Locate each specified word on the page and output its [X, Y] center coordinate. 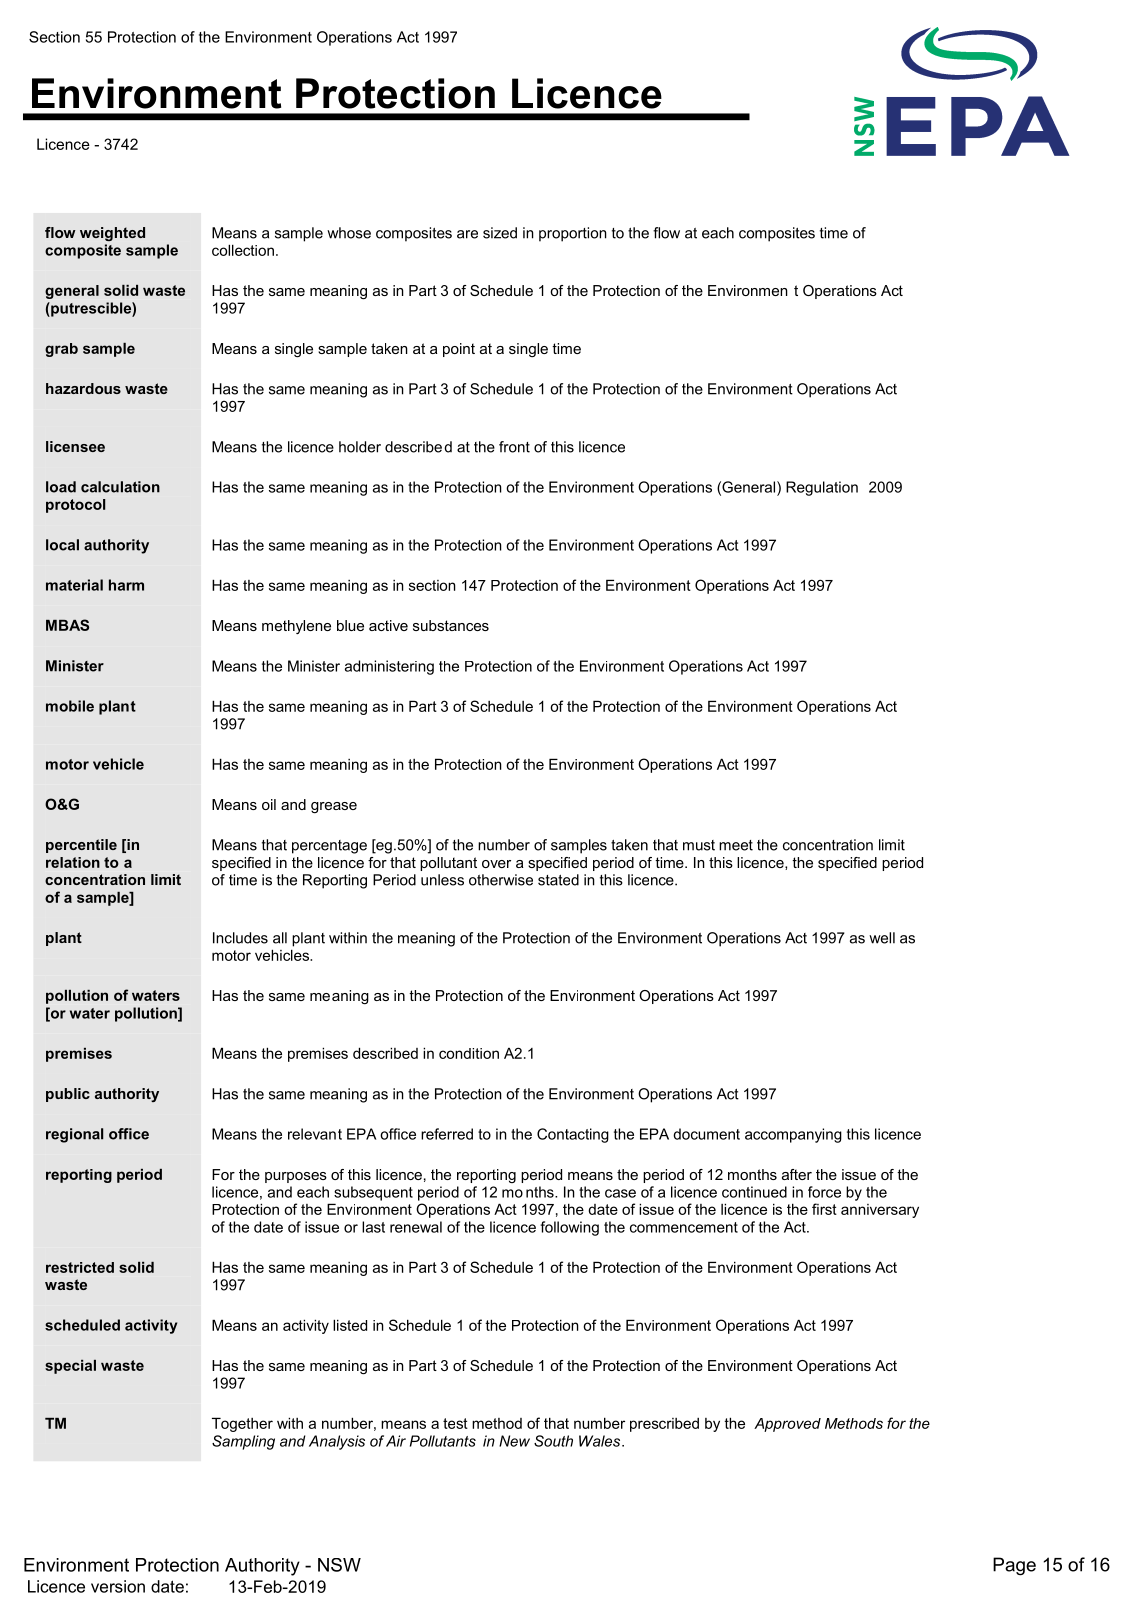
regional [74, 1135]
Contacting [573, 1135]
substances [451, 625]
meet [736, 845]
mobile [70, 706]
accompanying [793, 1135]
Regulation [822, 488]
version [118, 1586]
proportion [573, 234]
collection [243, 250]
